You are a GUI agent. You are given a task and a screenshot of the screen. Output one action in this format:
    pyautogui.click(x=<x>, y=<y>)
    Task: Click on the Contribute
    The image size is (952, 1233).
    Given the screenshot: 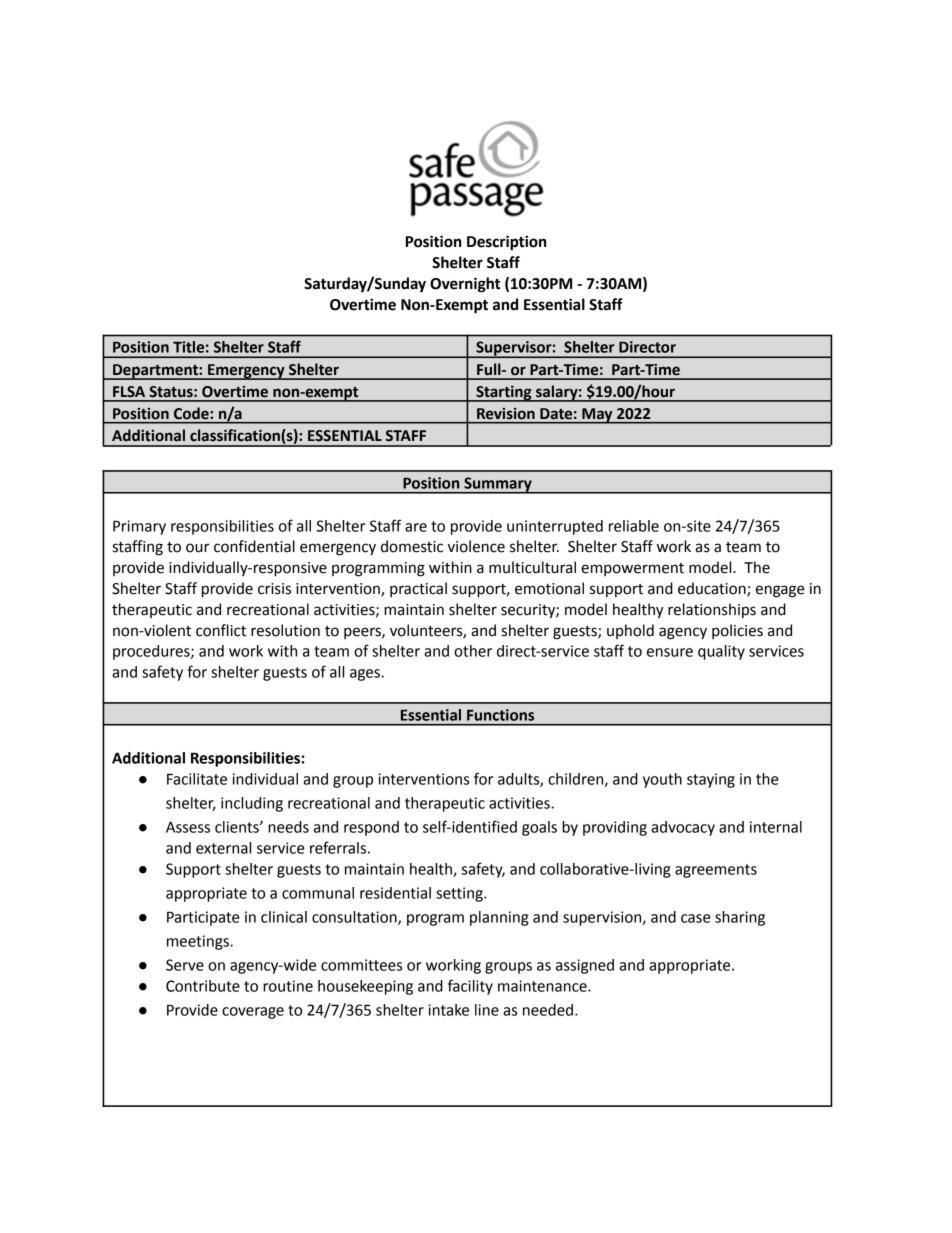 What is the action you would take?
    pyautogui.click(x=203, y=986)
